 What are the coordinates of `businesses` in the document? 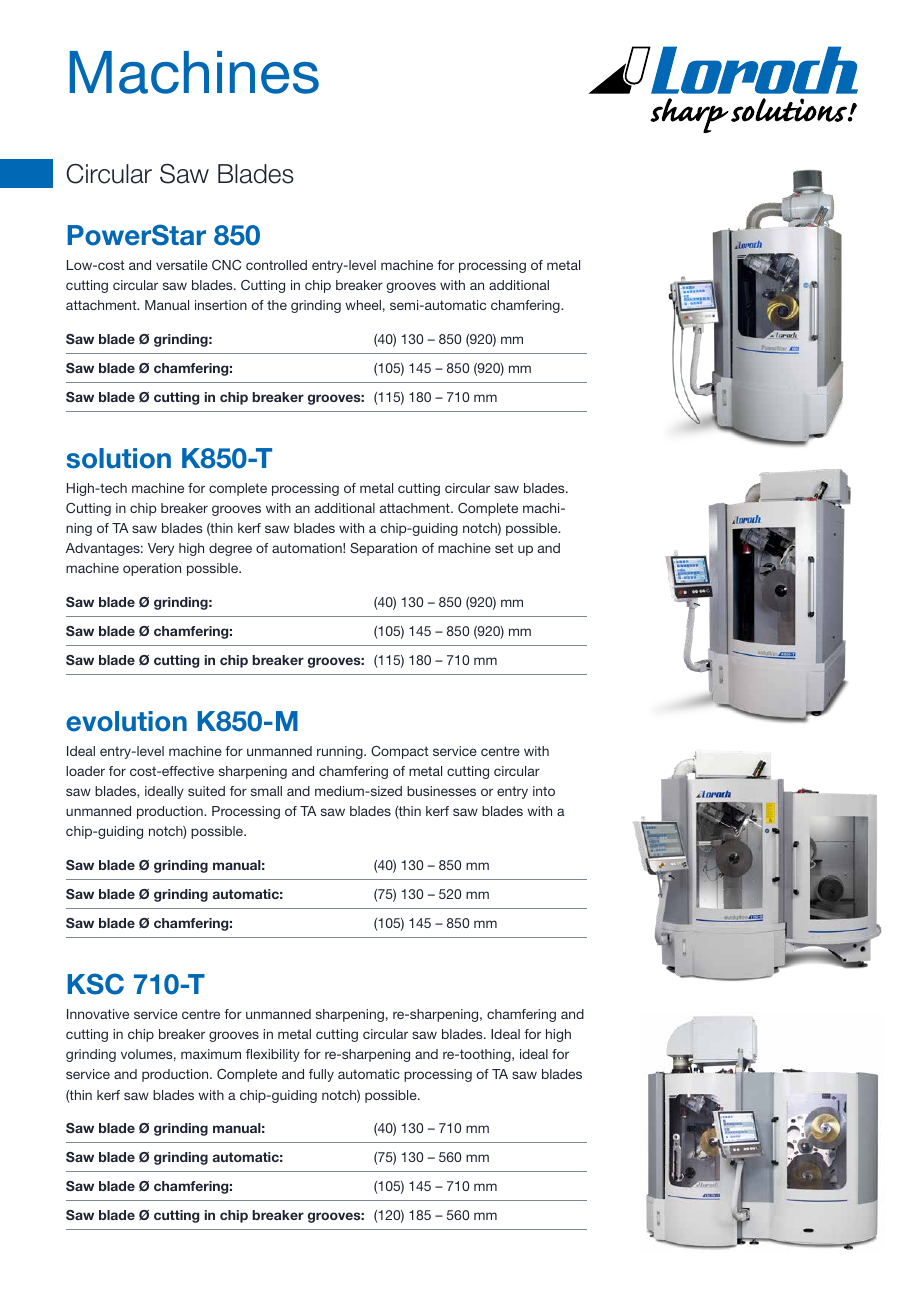 It's located at (441, 791).
